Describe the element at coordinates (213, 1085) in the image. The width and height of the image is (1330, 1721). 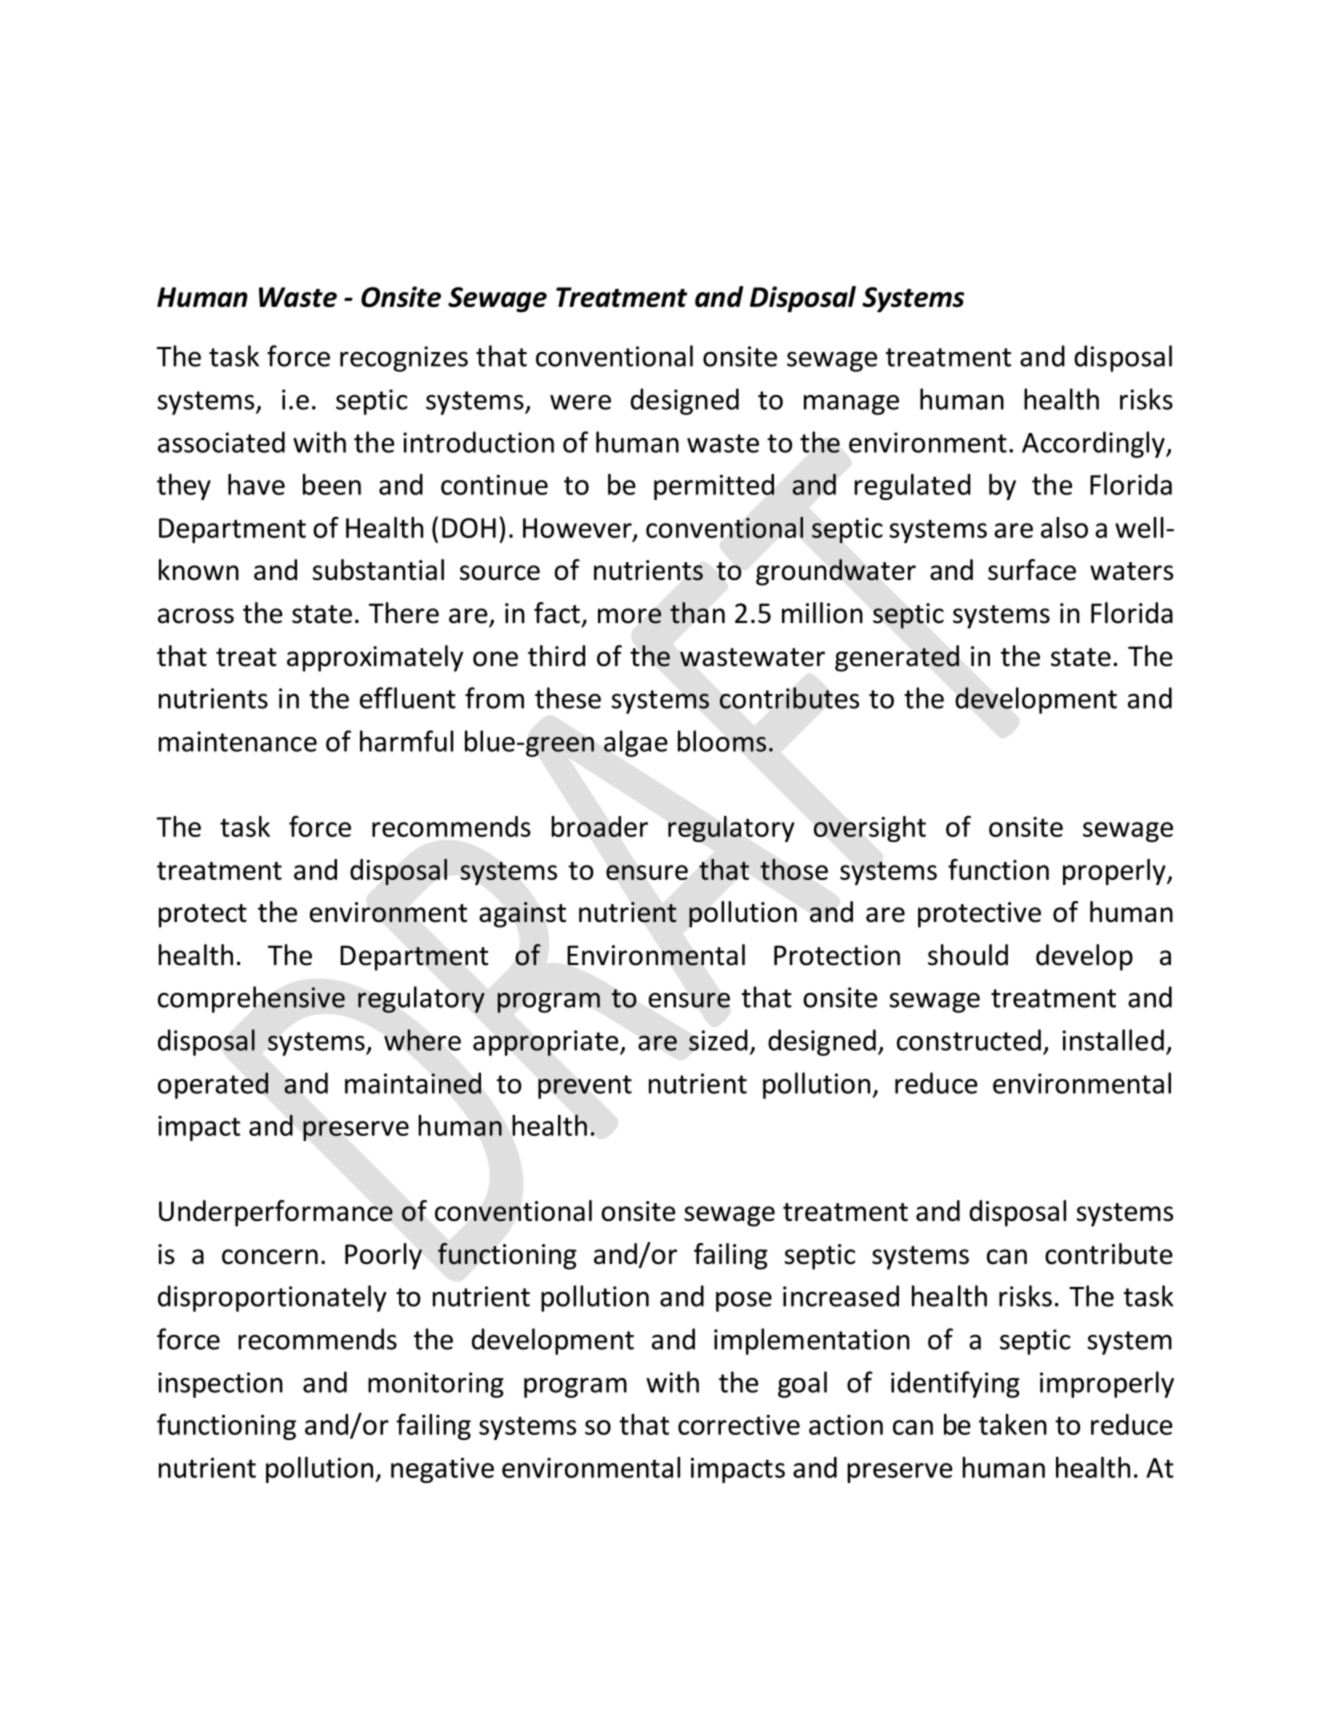
I see `operated` at that location.
